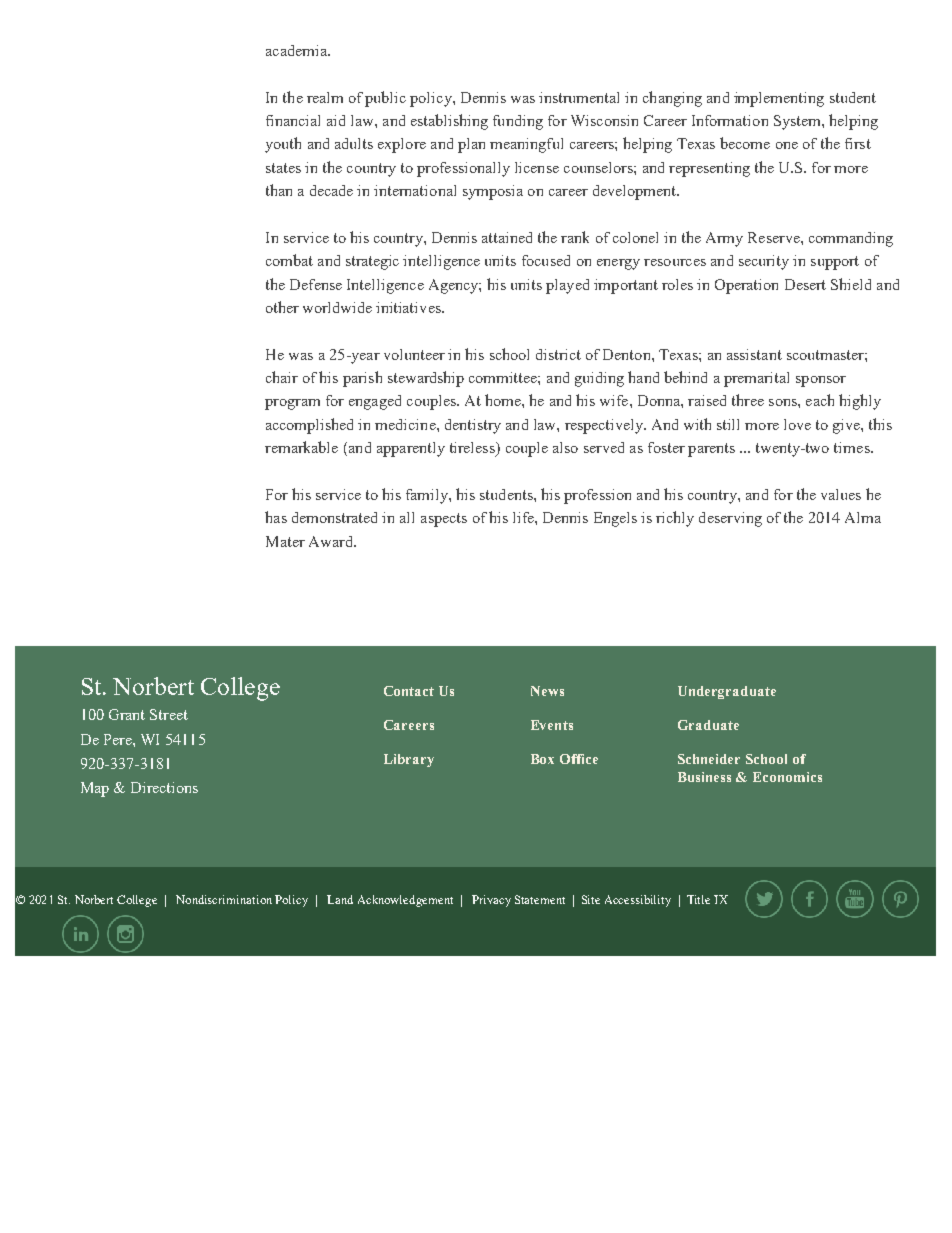  What do you see at coordinates (491, 901) in the screenshot?
I see `Privacy` at bounding box center [491, 901].
